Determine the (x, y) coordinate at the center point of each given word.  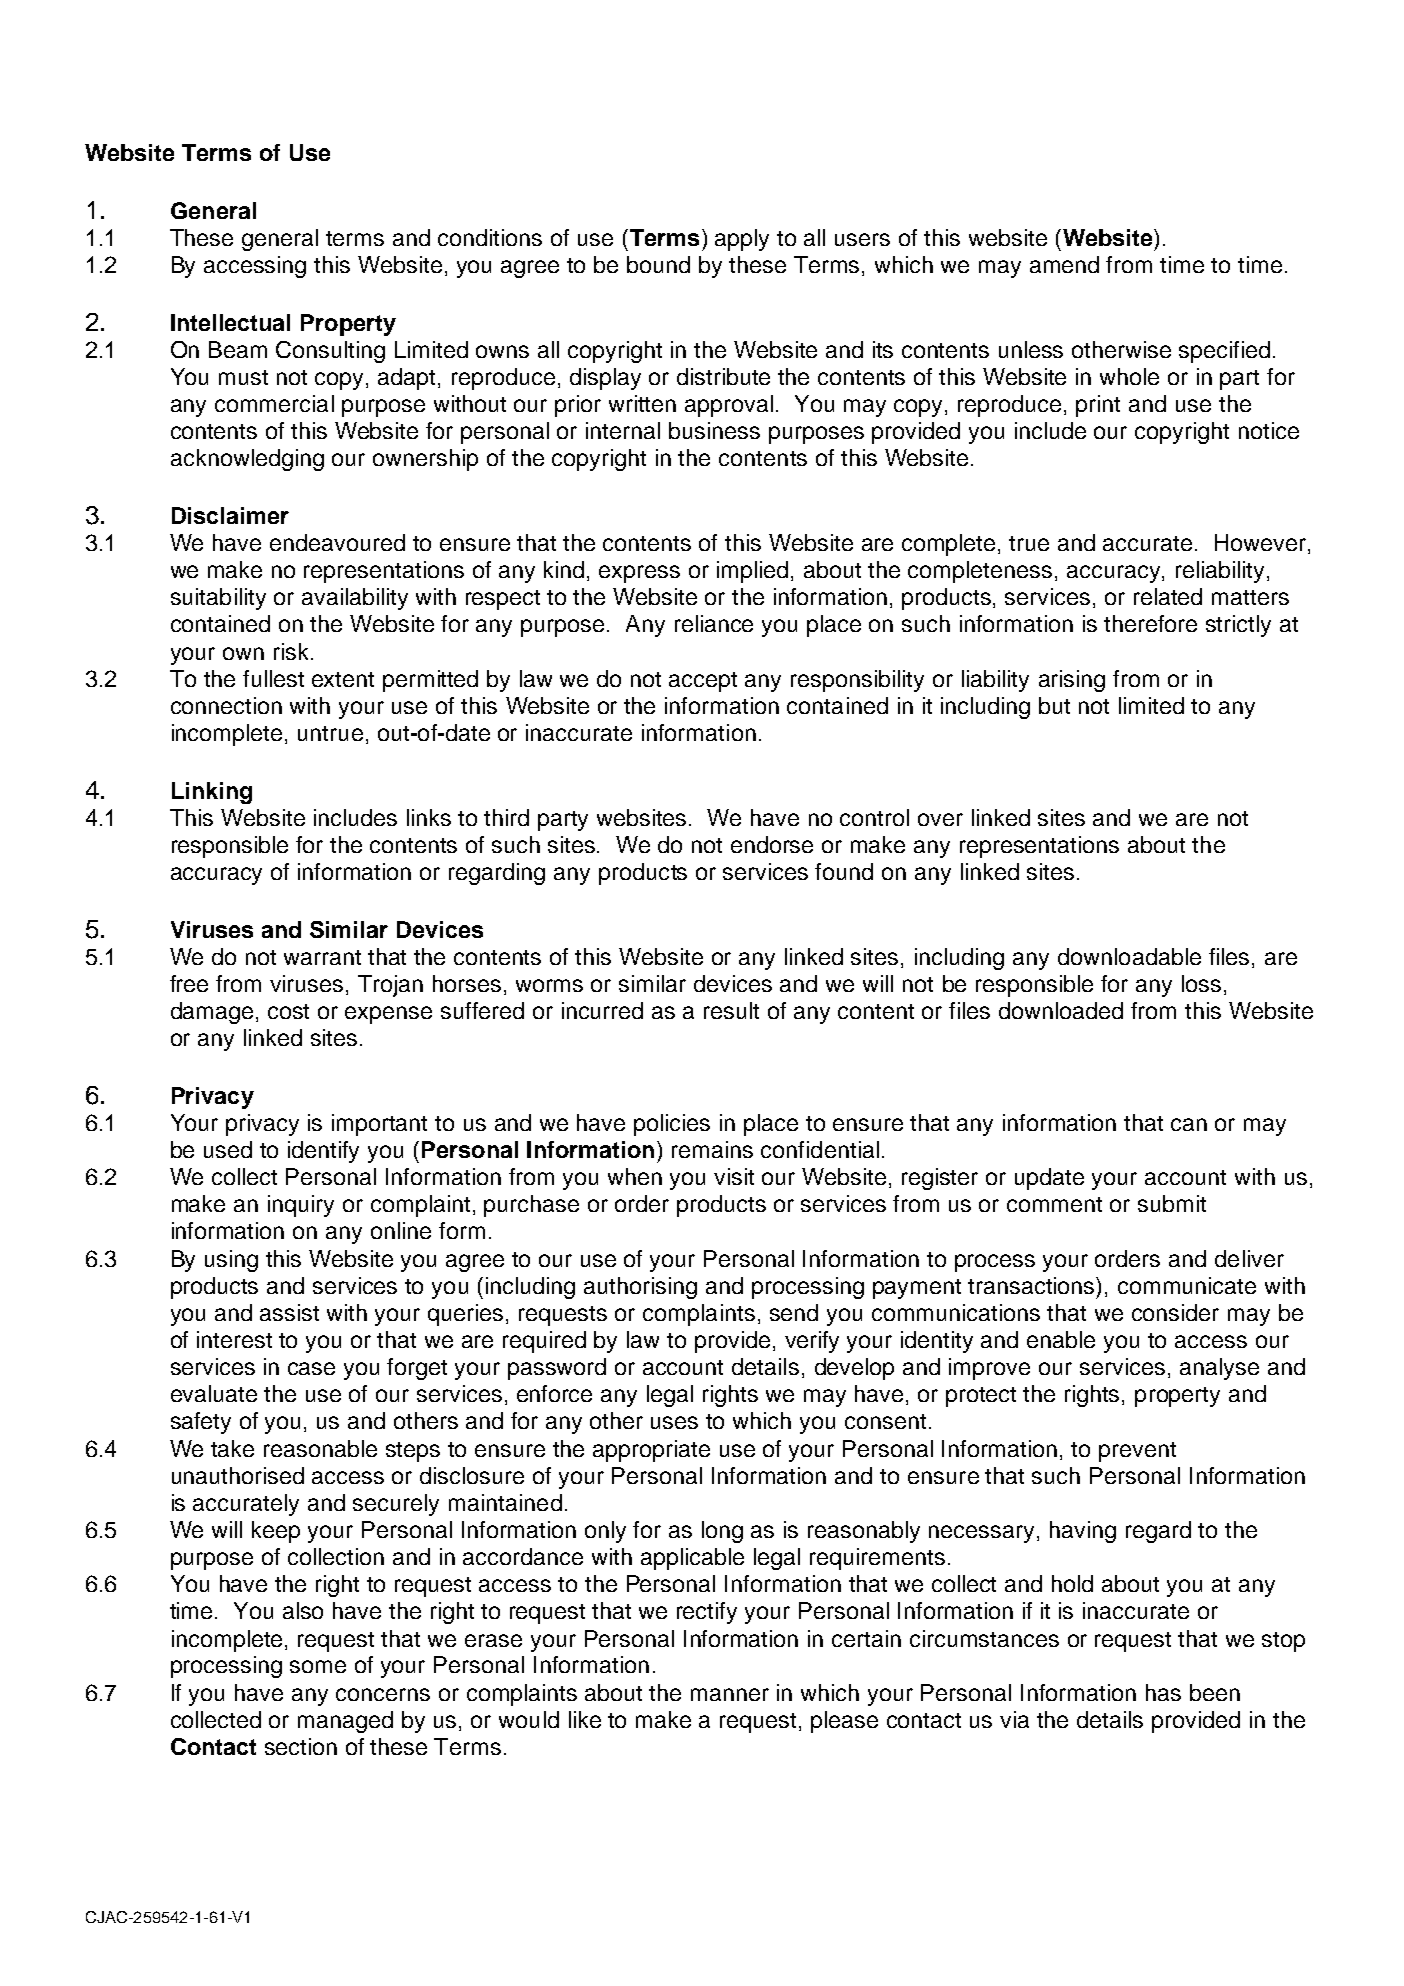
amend (1064, 264)
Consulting (330, 352)
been (1215, 1692)
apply (742, 240)
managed (345, 1722)
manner (730, 1694)
